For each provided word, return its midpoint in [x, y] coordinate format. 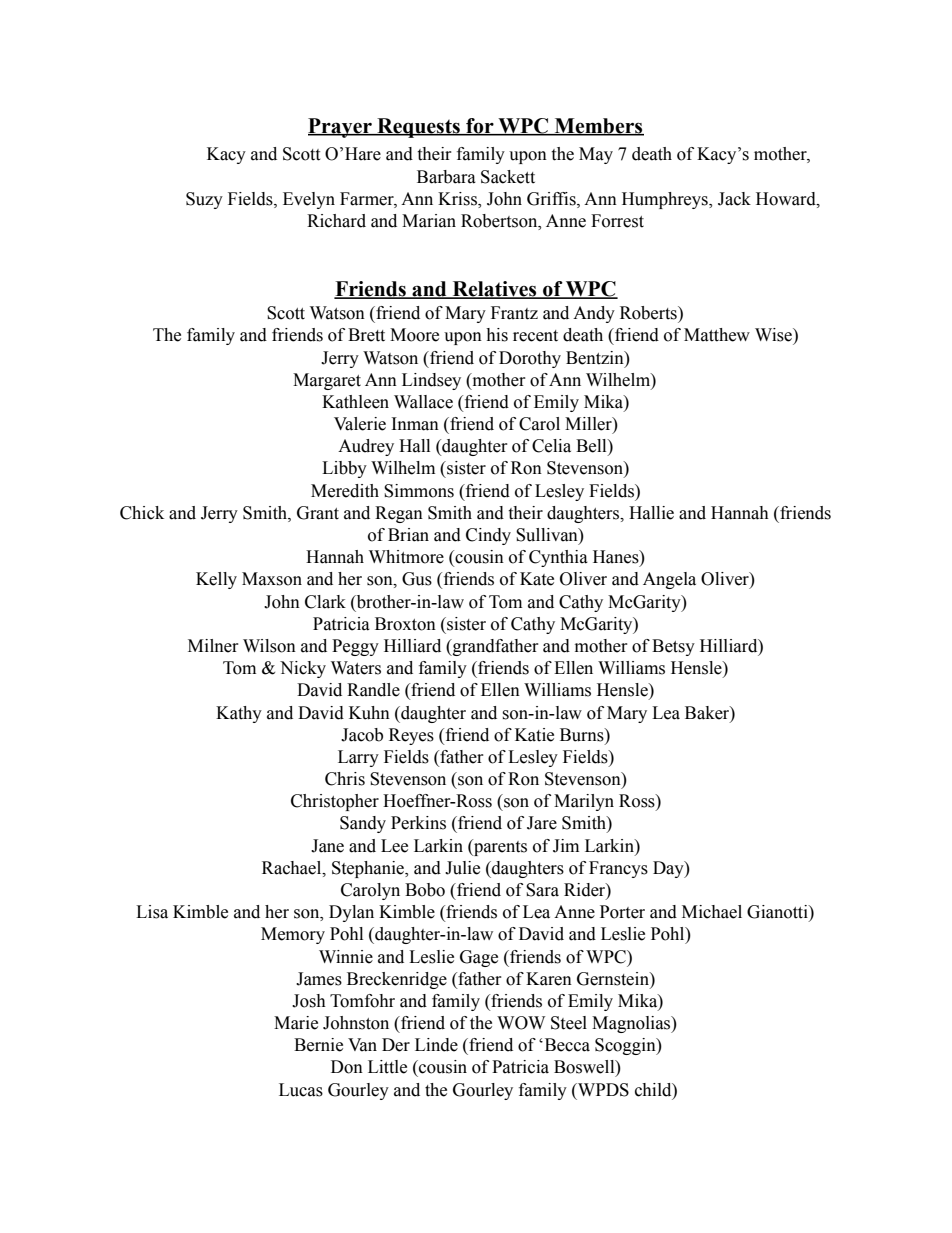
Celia [551, 446]
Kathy [239, 714]
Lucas [301, 1090]
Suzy [204, 200]
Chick [142, 513]
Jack [734, 199]
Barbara [446, 177]
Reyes [411, 736]
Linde [436, 1045]
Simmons [419, 491]
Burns [583, 735]
